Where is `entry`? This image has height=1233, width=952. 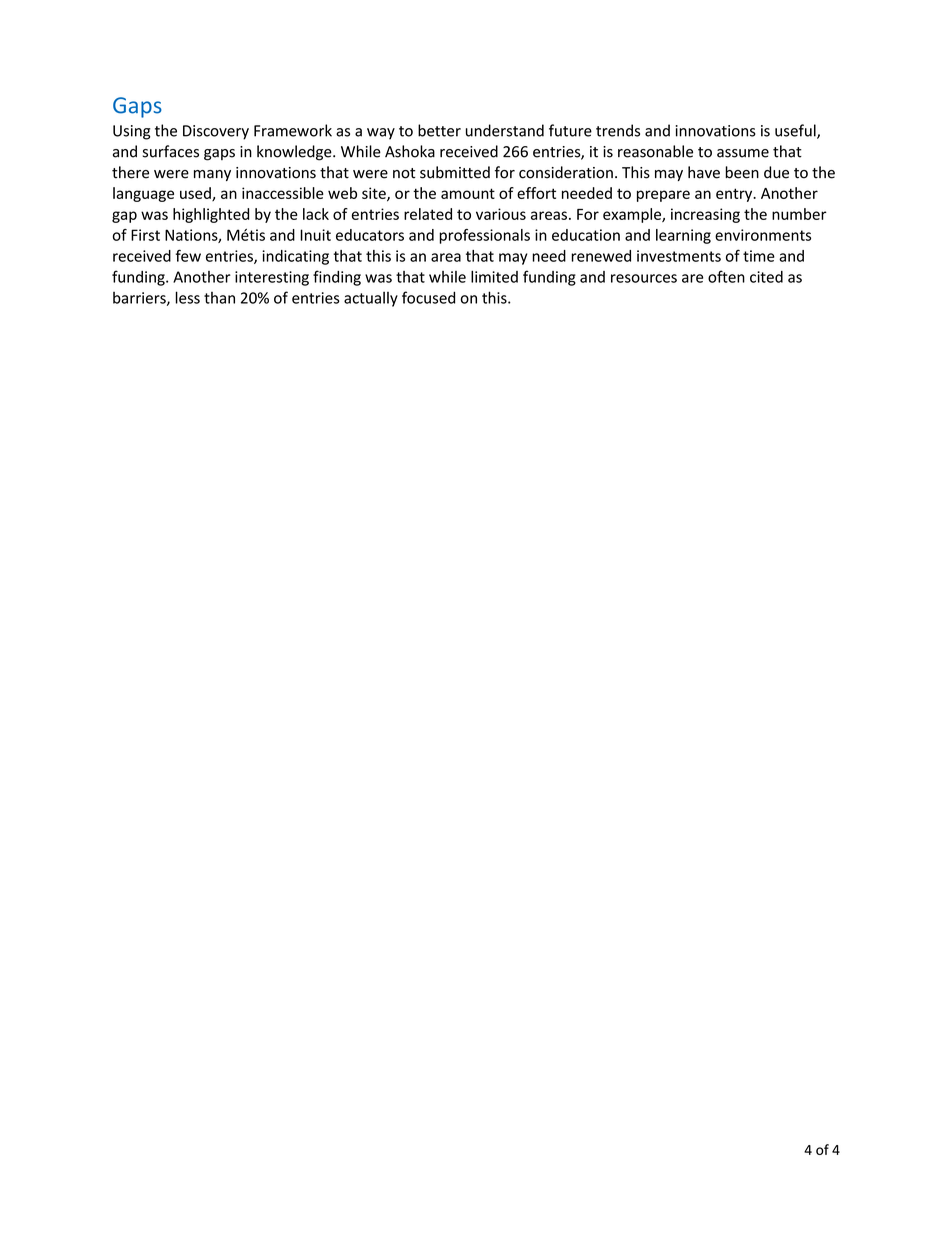
entry is located at coordinates (735, 195).
